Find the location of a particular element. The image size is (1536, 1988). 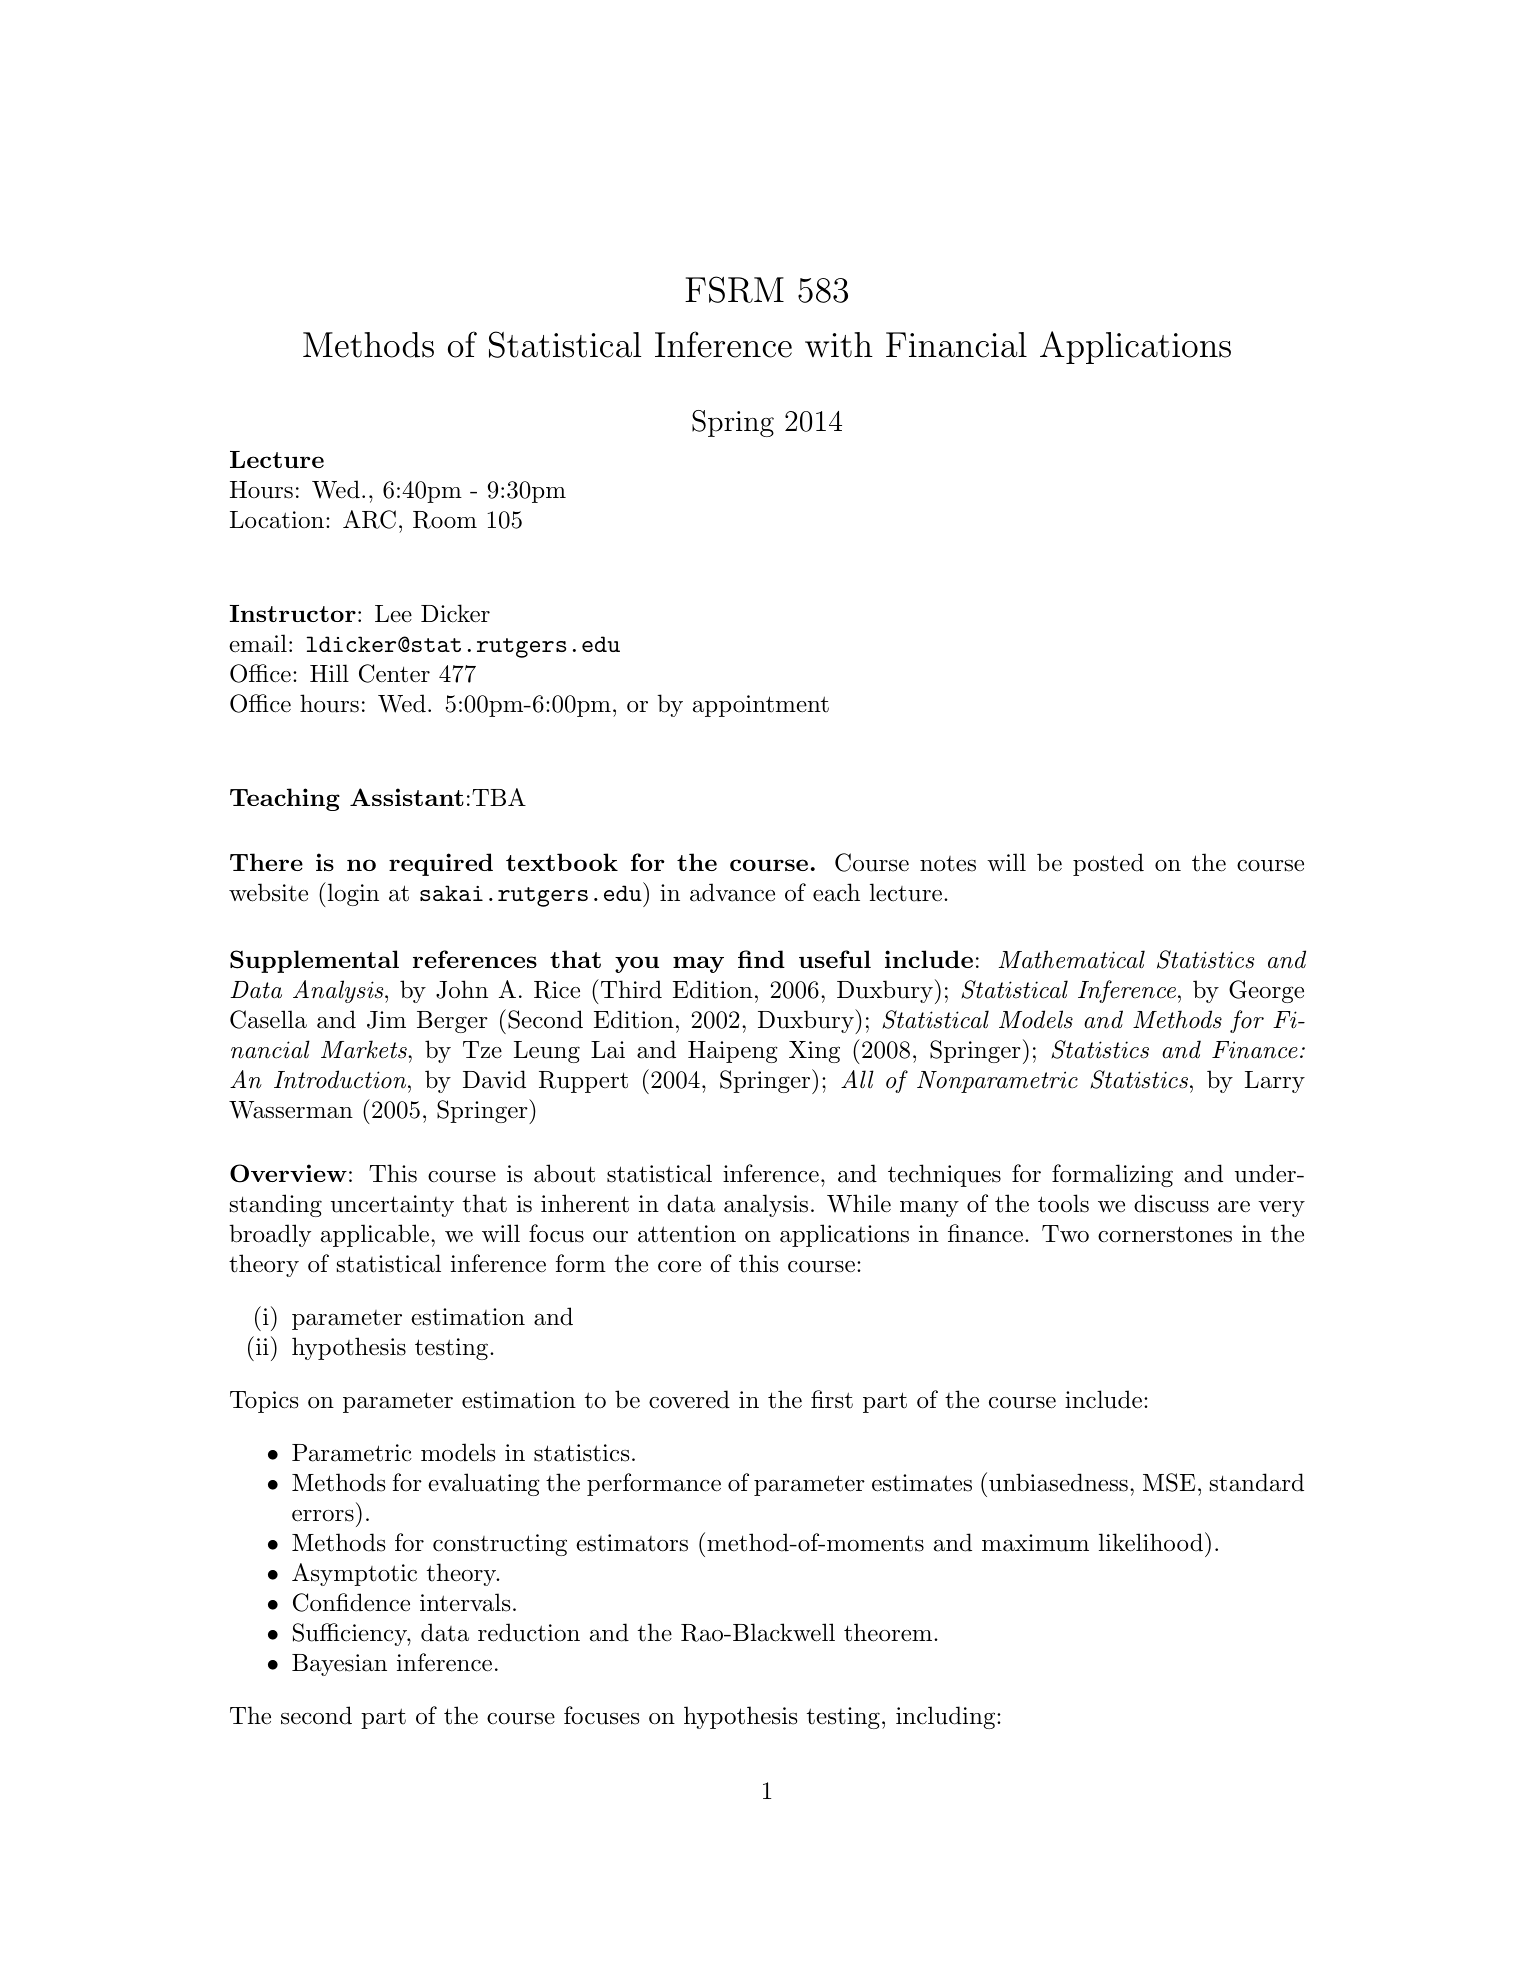

posted is located at coordinates (1108, 864).
